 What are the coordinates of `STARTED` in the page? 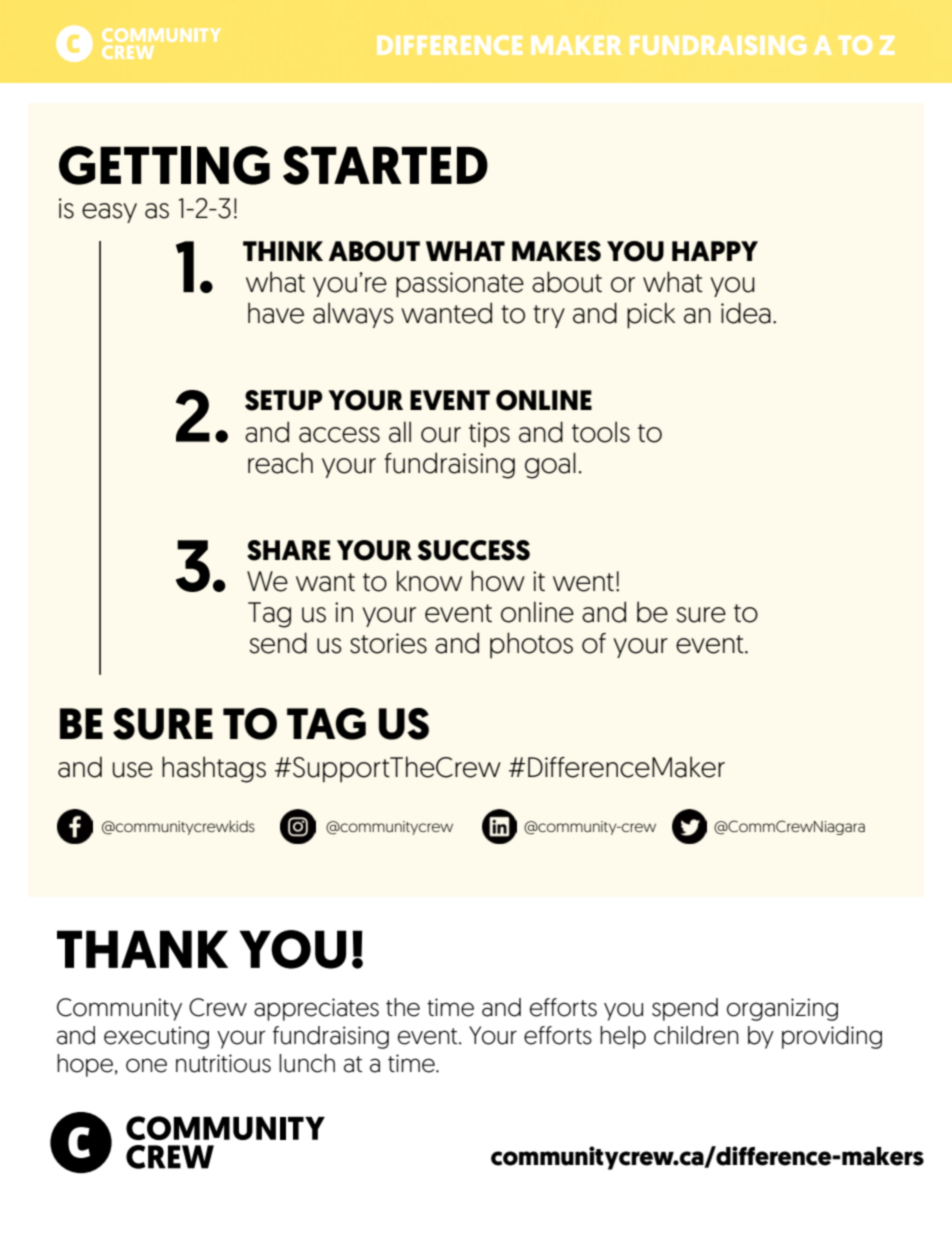 It's located at (385, 165).
